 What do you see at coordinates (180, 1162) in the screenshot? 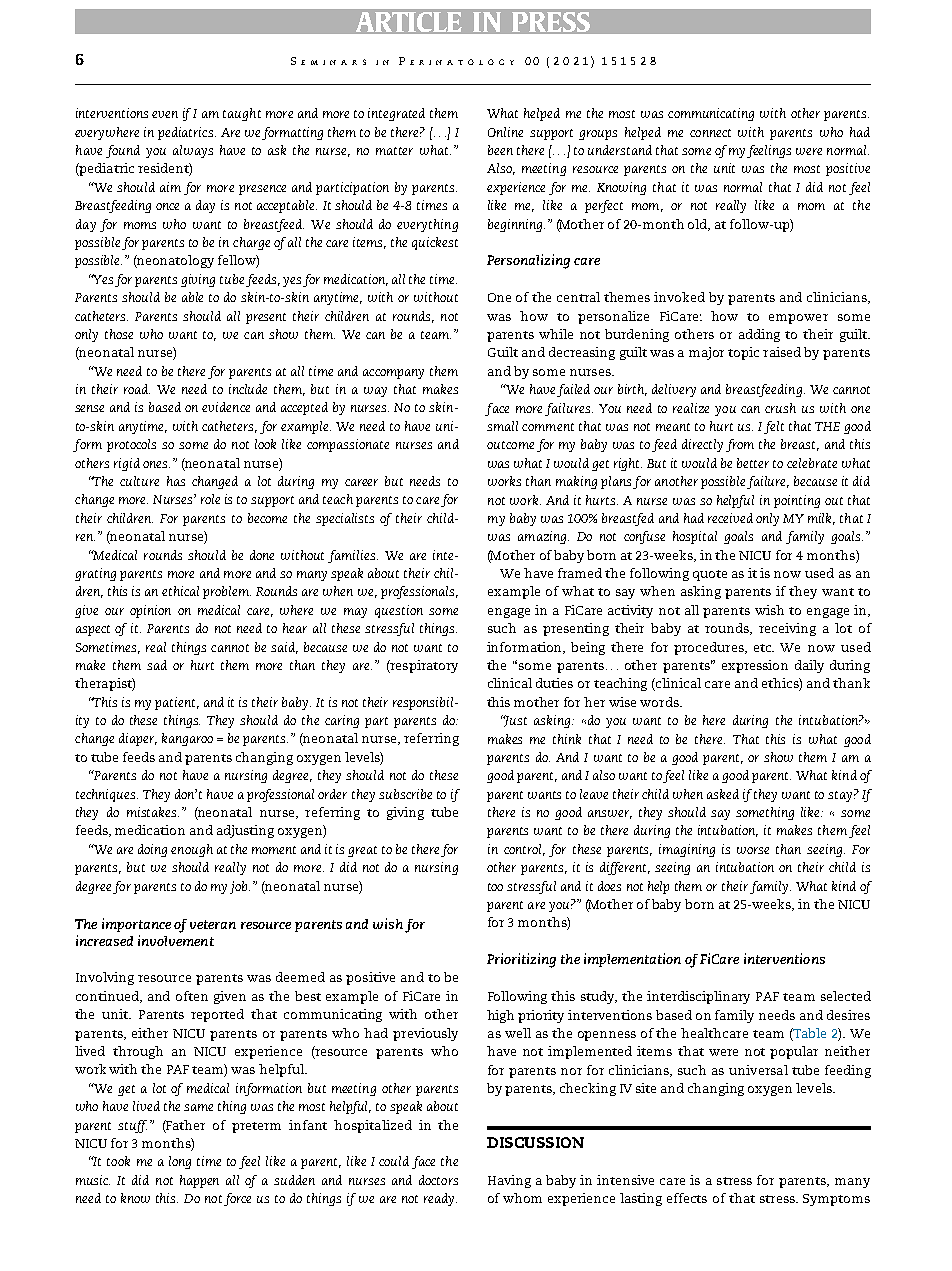
I see `long` at bounding box center [180, 1162].
